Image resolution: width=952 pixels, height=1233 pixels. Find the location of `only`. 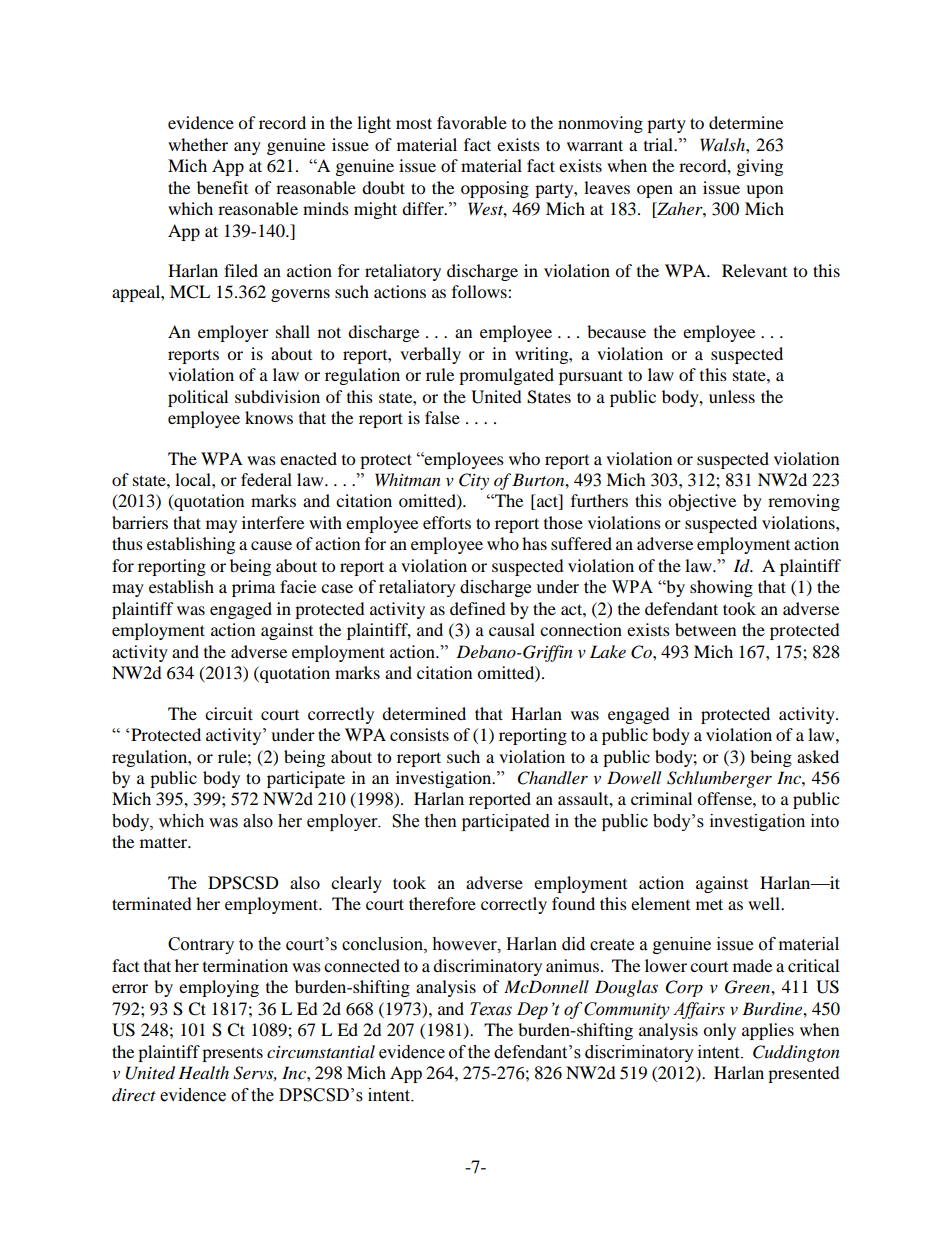

only is located at coordinates (719, 1031).
